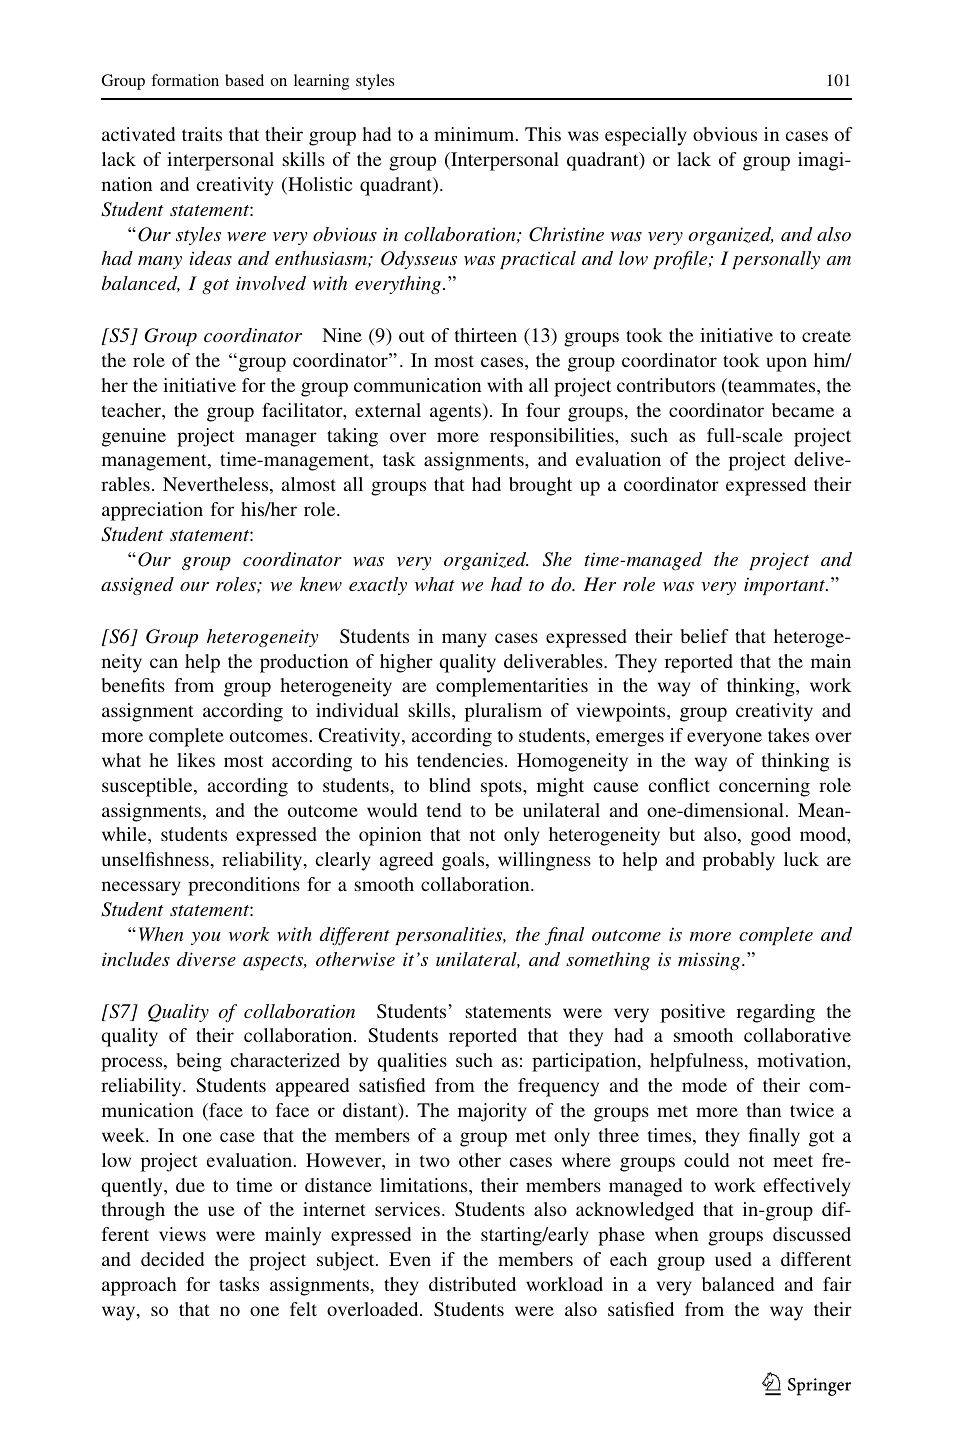 The height and width of the screenshot is (1445, 953). Describe the element at coordinates (172, 1259) in the screenshot. I see `decided` at that location.
